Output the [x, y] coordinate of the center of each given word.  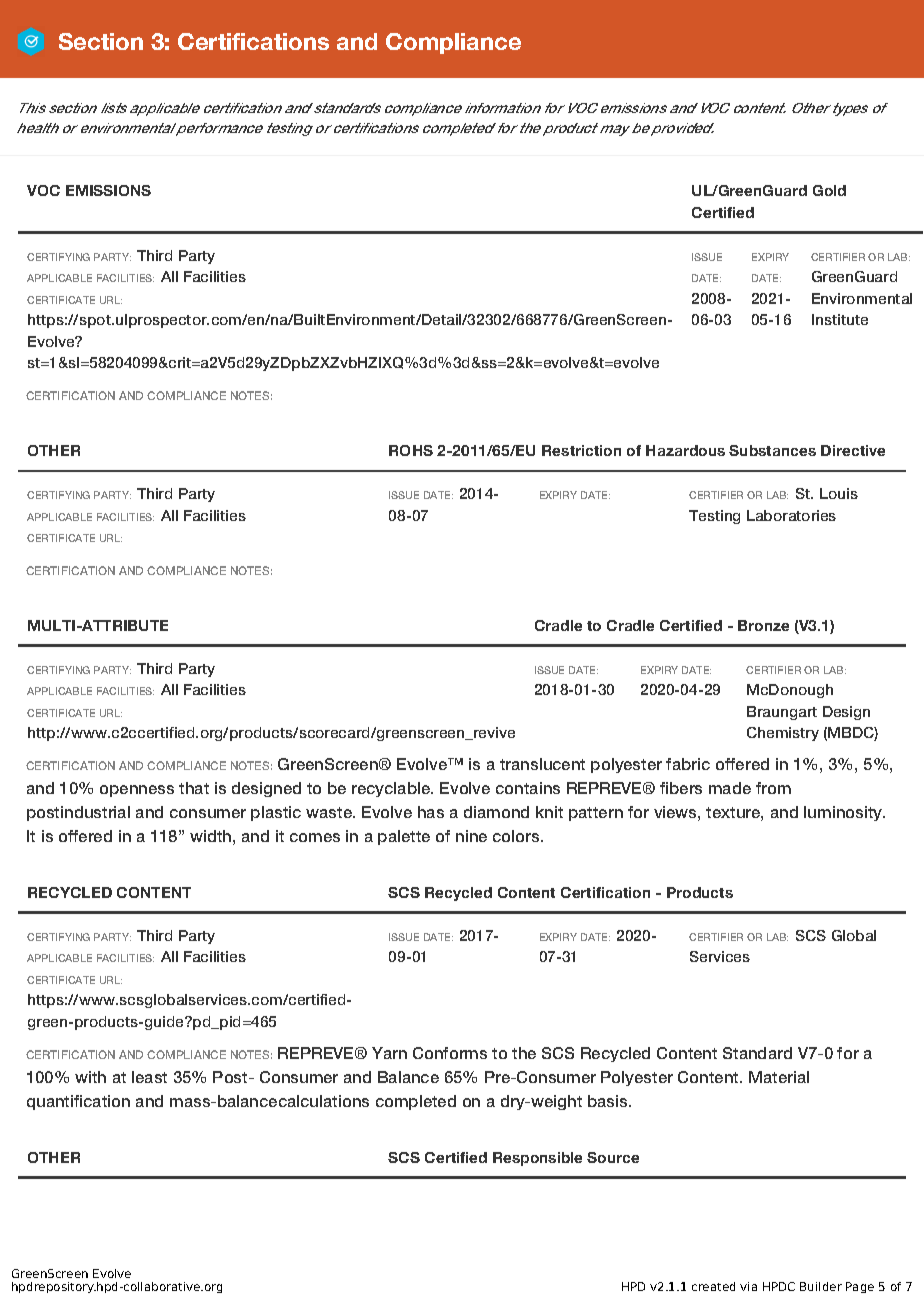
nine [471, 836]
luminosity [844, 813]
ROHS [411, 450]
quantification [78, 1102]
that [194, 788]
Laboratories [791, 515]
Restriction [581, 450]
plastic [276, 813]
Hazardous [685, 450]
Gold [829, 190]
